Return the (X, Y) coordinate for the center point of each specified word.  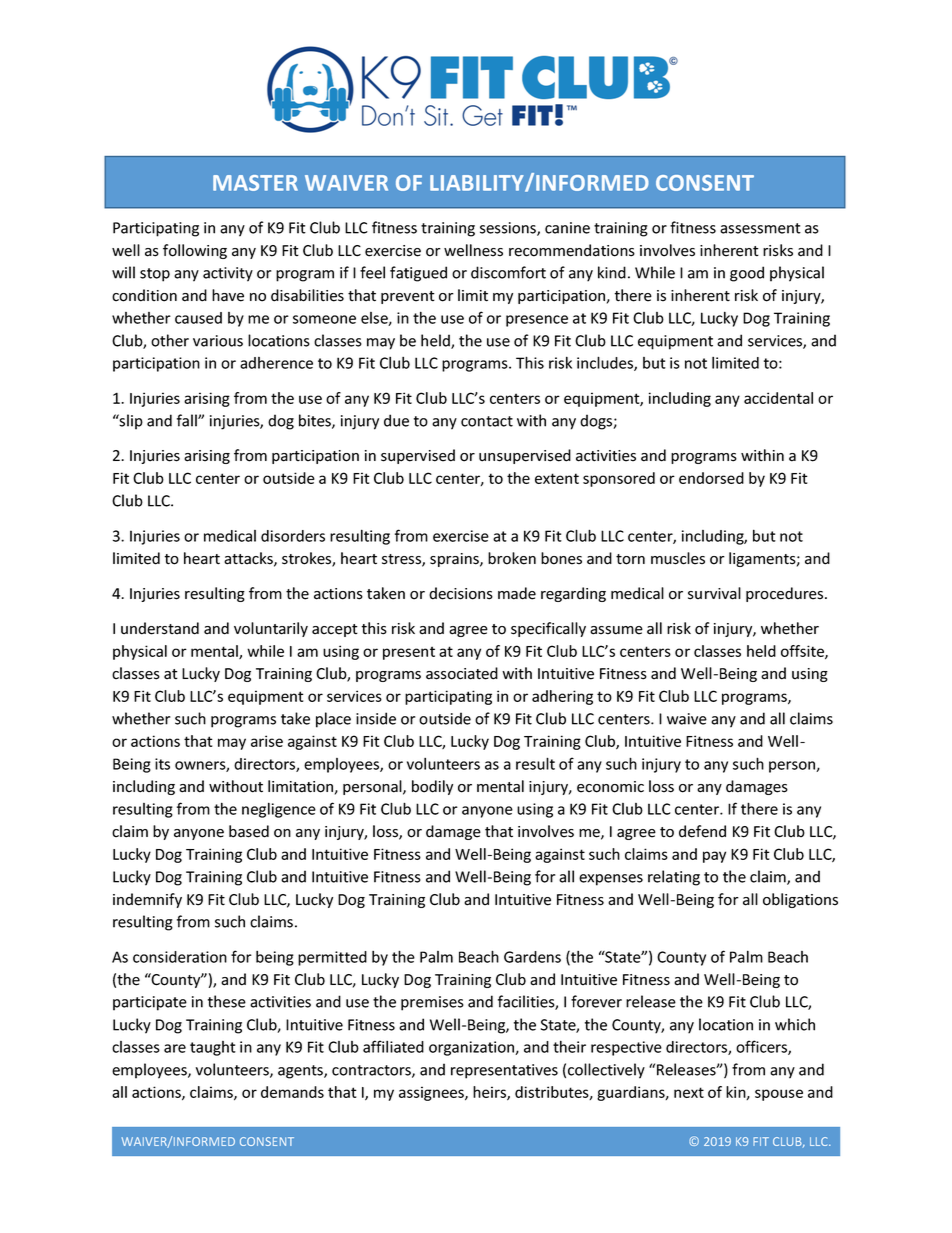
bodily (432, 787)
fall (188, 420)
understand (160, 628)
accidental (778, 398)
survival (714, 593)
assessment (760, 228)
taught (213, 1048)
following (195, 251)
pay (714, 857)
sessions (509, 229)
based (249, 831)
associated (462, 673)
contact (487, 421)
